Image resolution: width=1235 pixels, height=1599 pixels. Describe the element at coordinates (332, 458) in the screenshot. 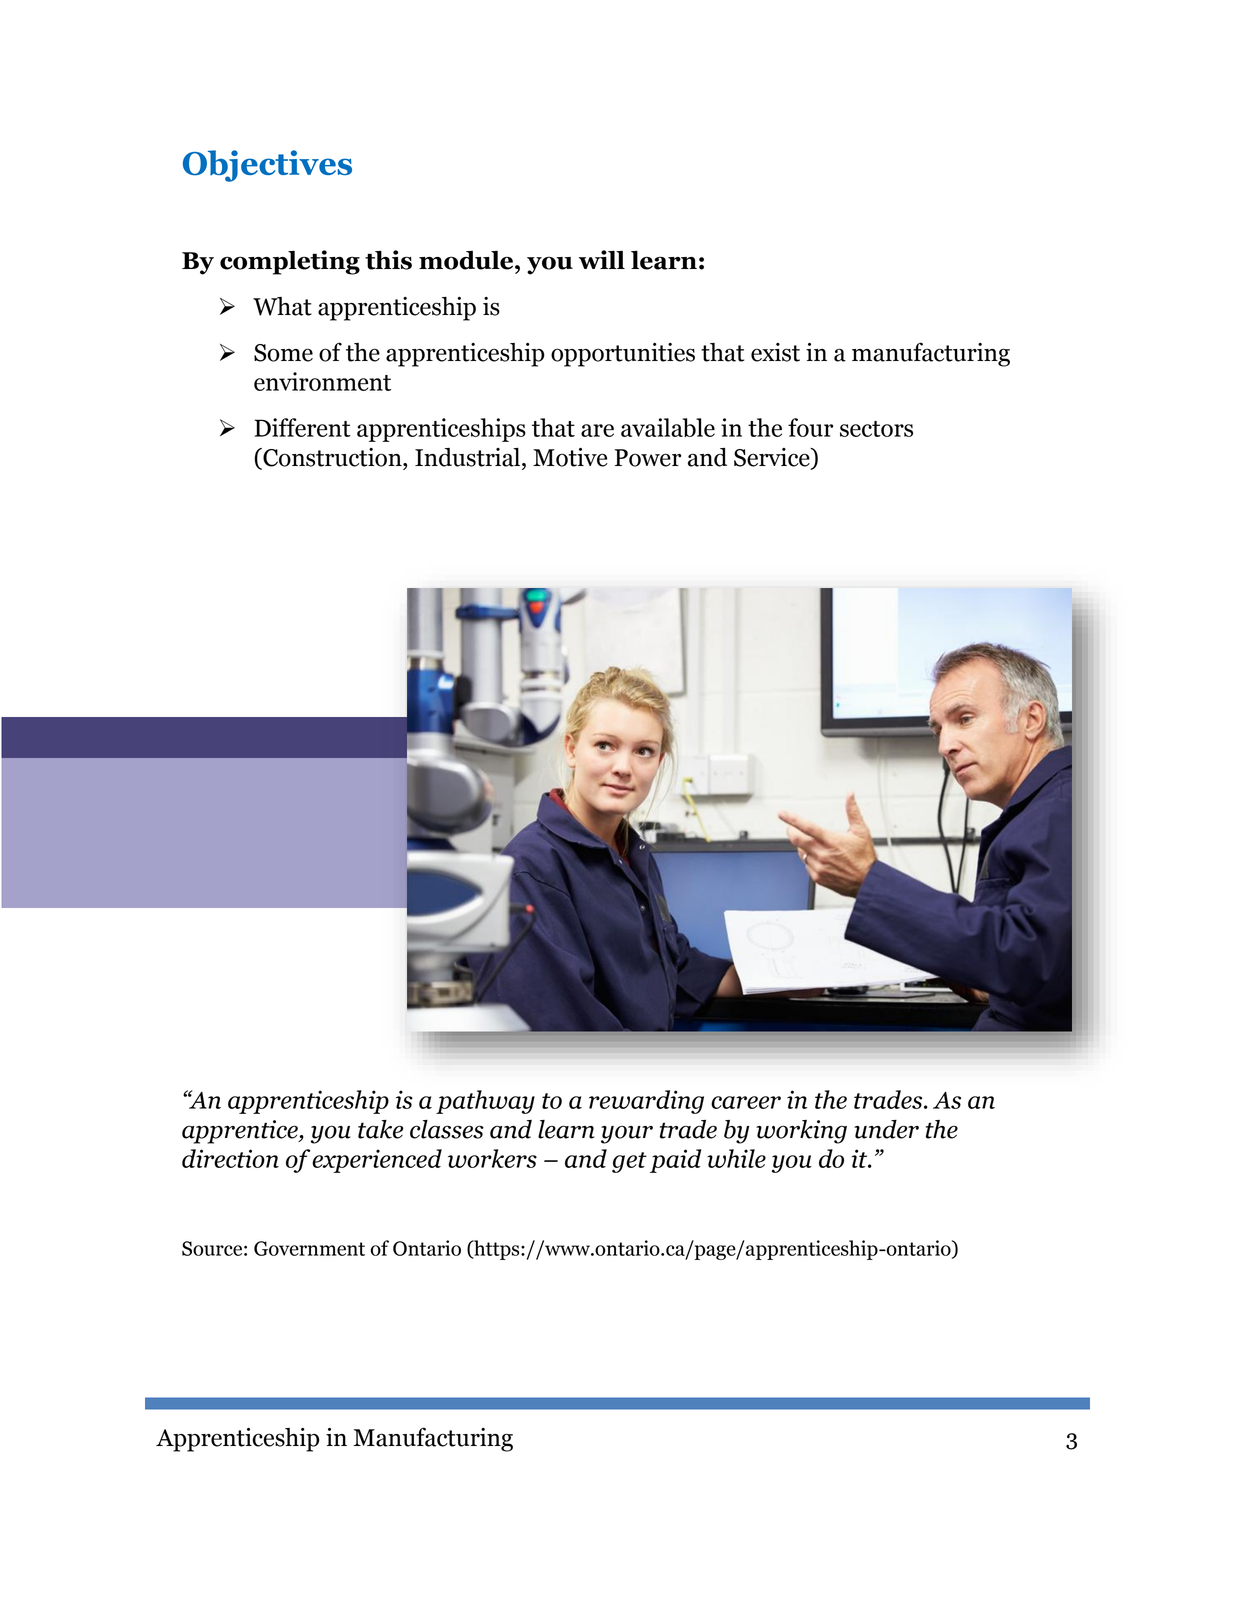

I see `Construction` at that location.
